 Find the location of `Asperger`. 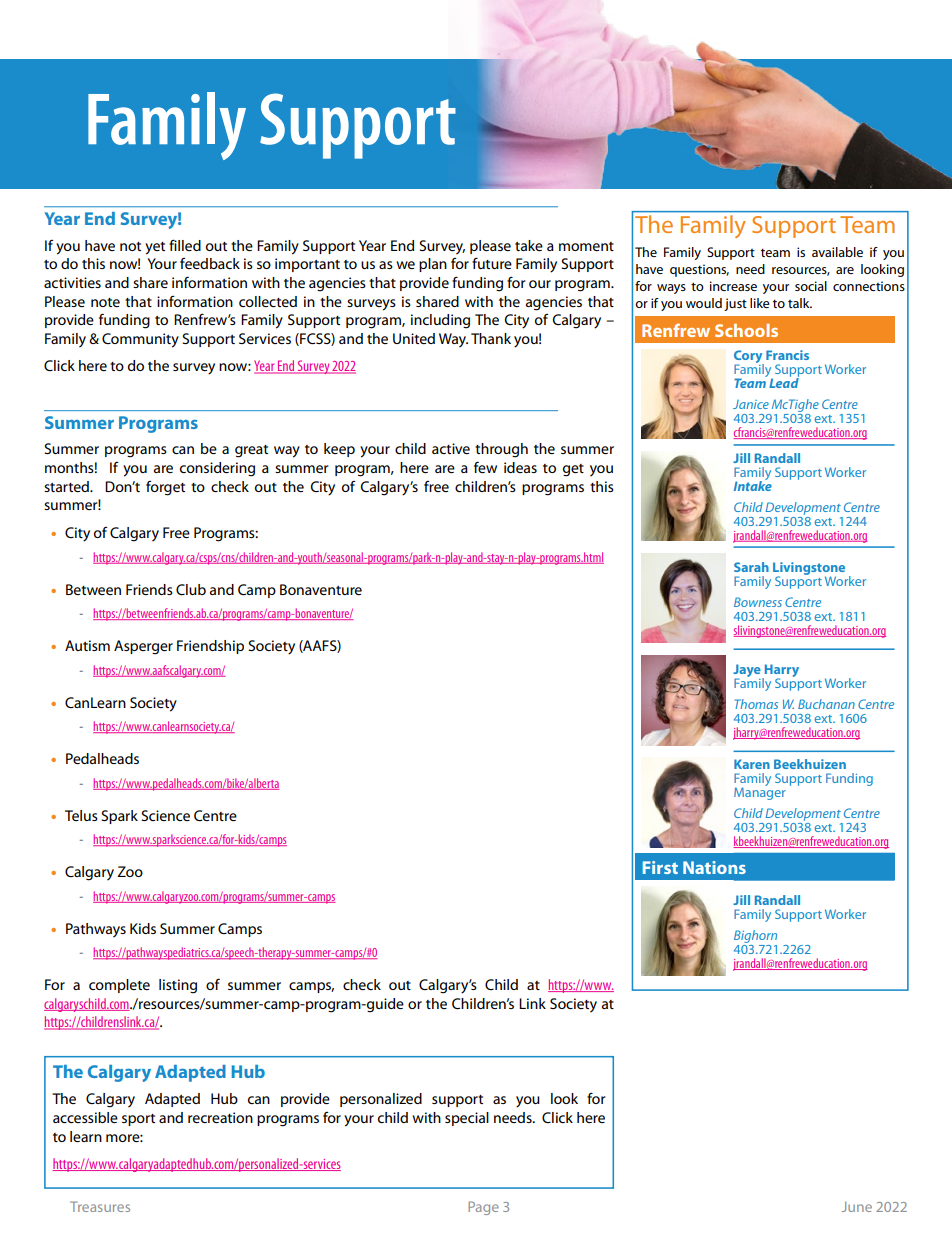

Asperger is located at coordinates (143, 647).
